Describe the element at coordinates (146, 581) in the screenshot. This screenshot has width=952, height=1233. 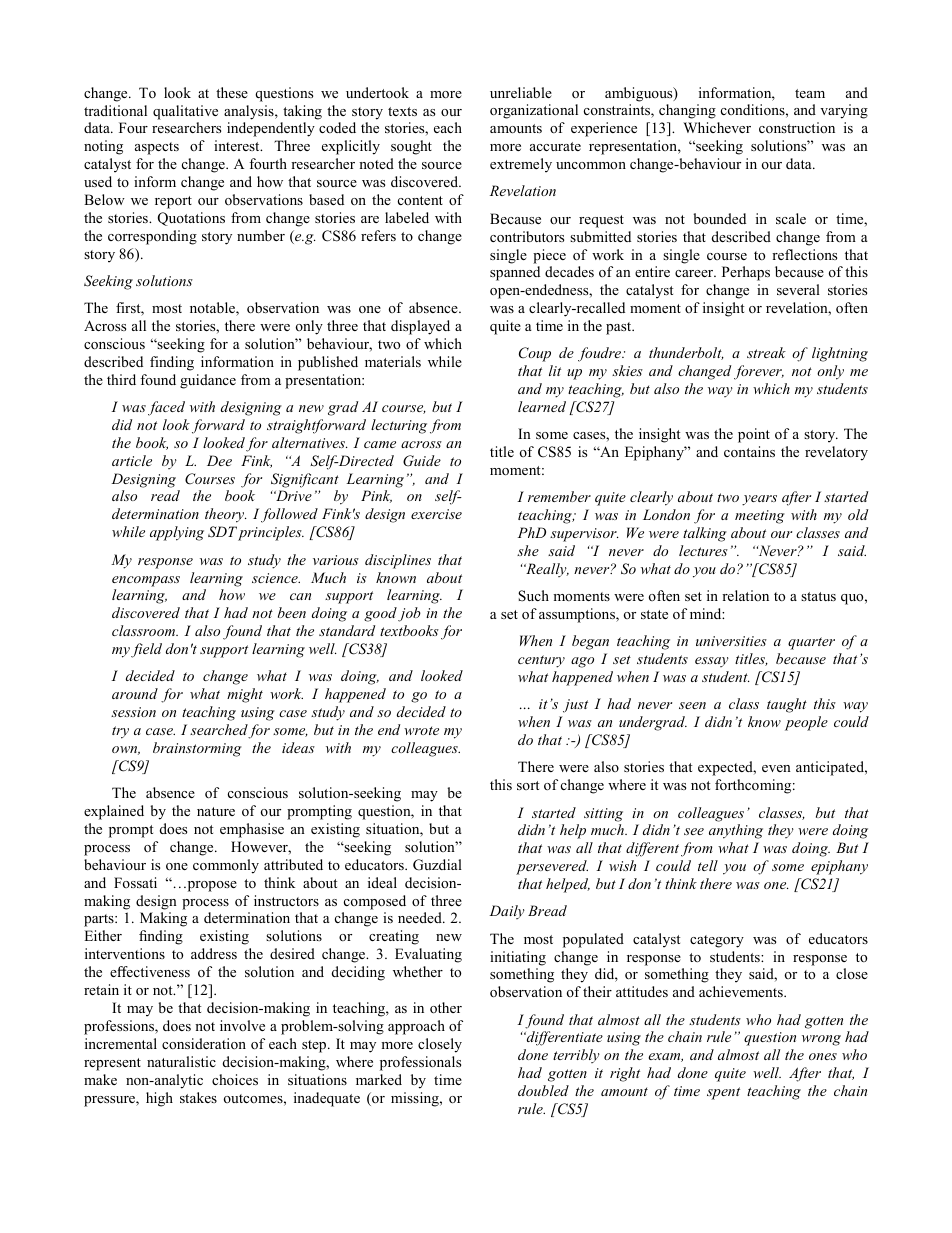
I see `encompass` at that location.
